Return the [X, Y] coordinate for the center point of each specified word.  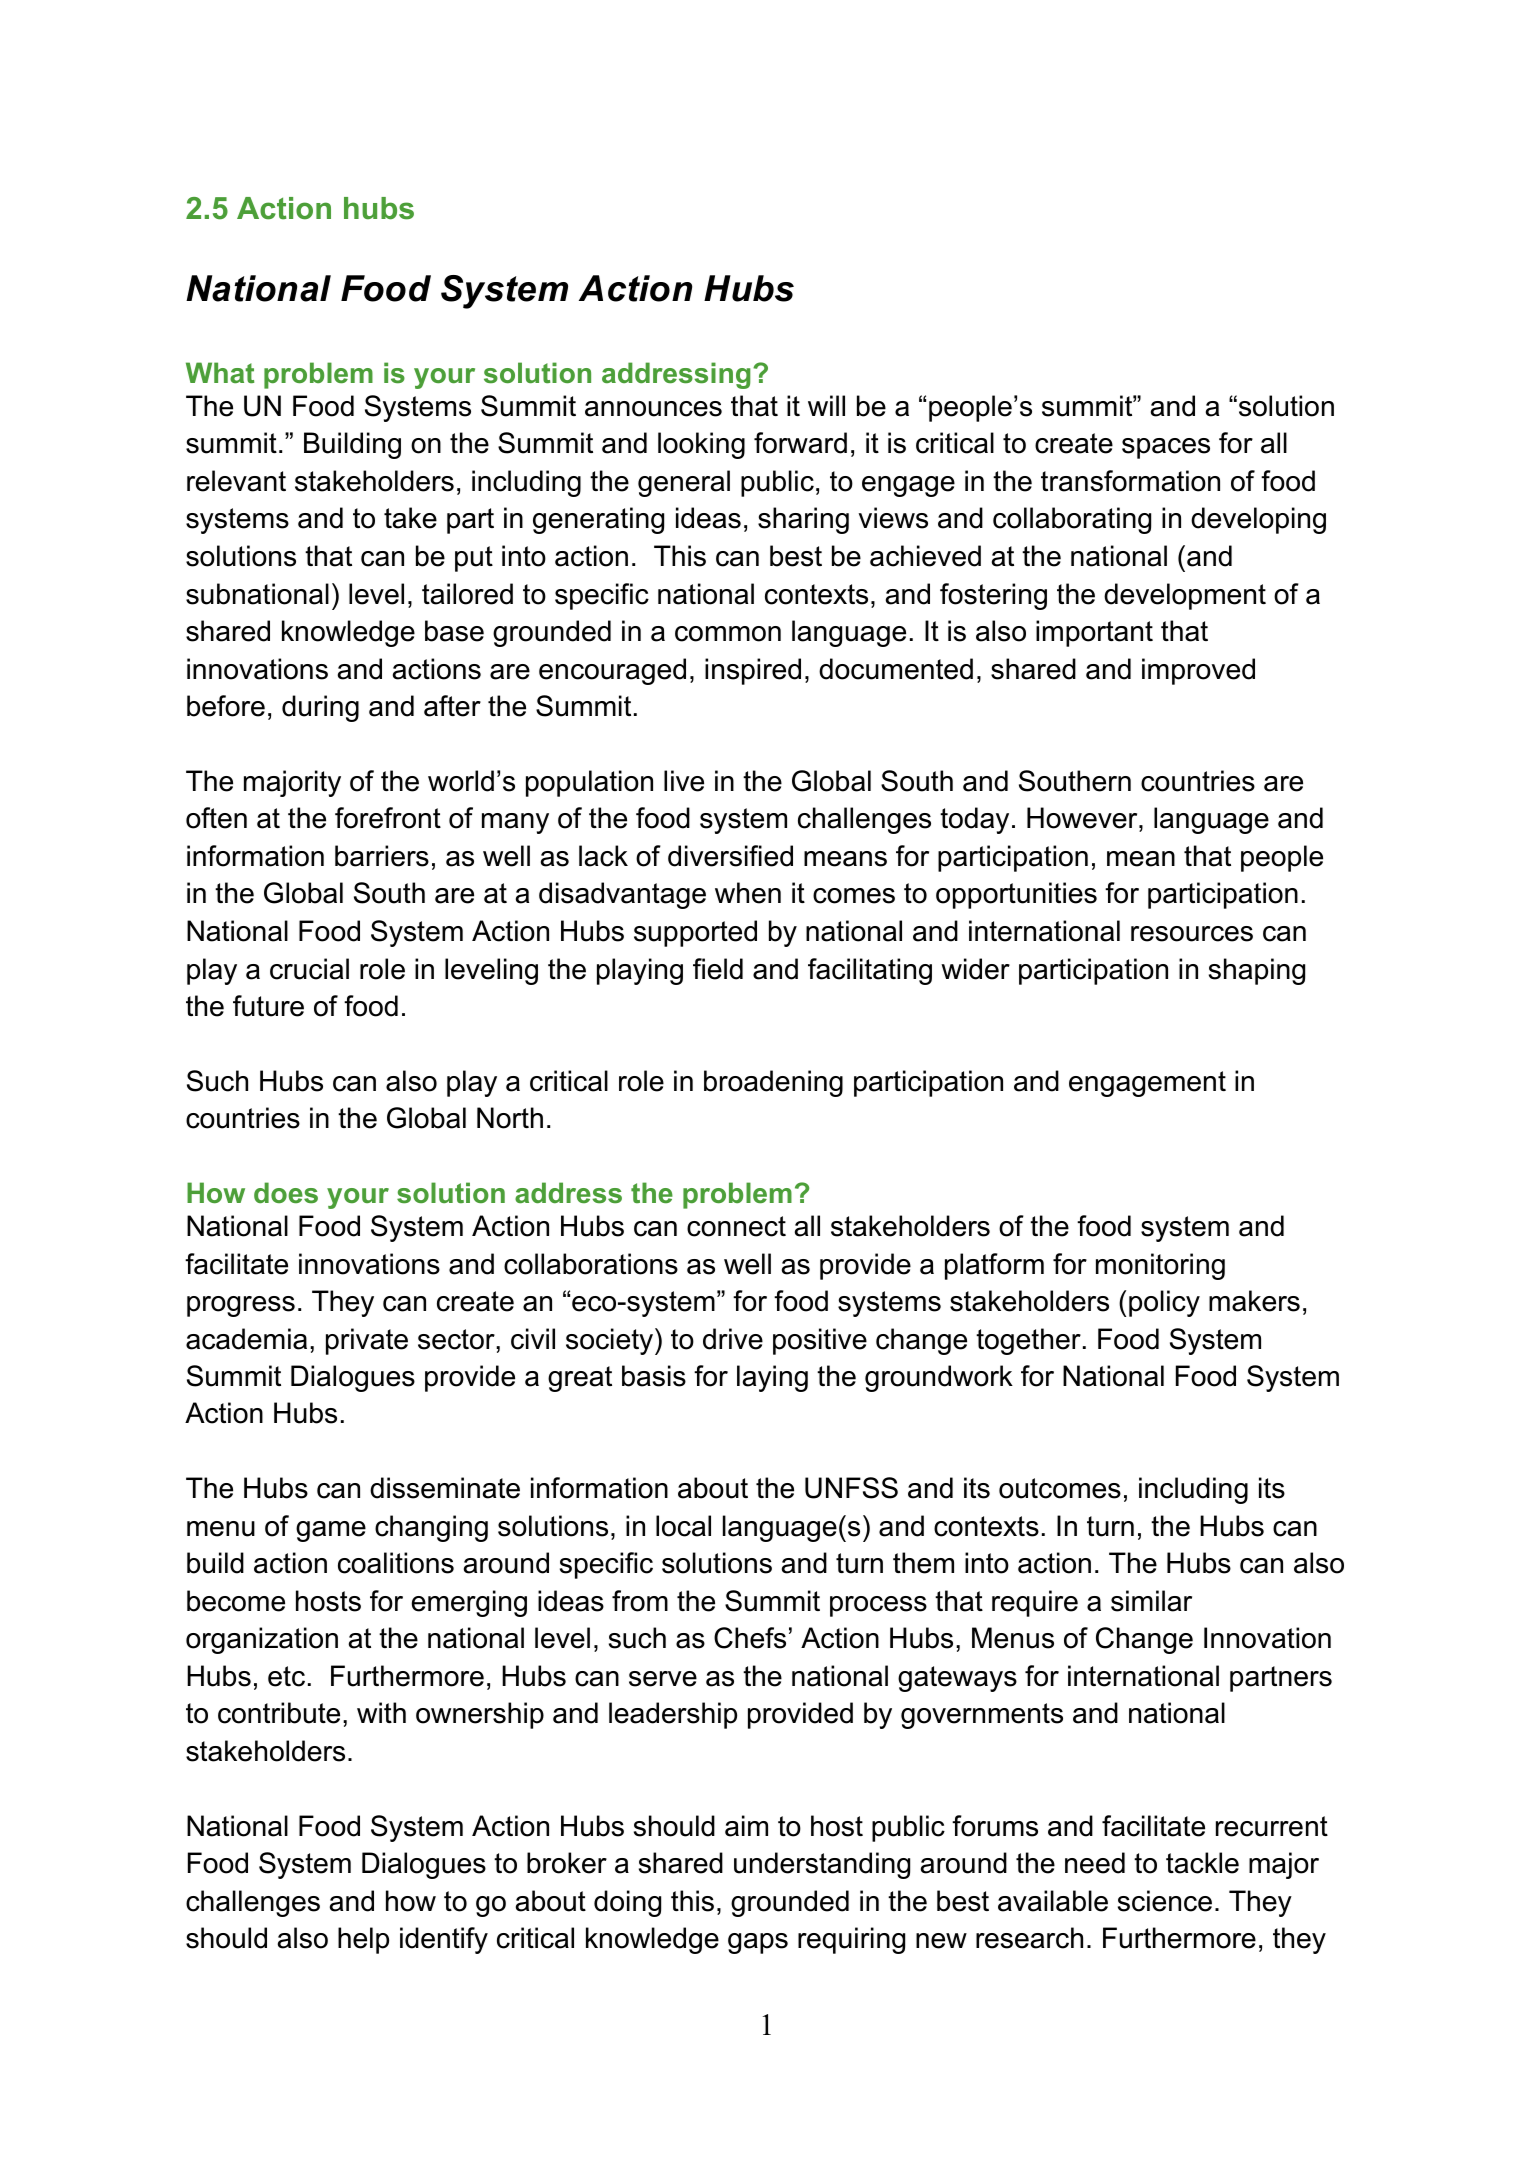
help [363, 1940]
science [1165, 1901]
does [286, 1193]
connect [736, 1226]
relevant [236, 481]
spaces [1166, 448]
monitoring [1160, 1266]
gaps [758, 1943]
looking [701, 445]
